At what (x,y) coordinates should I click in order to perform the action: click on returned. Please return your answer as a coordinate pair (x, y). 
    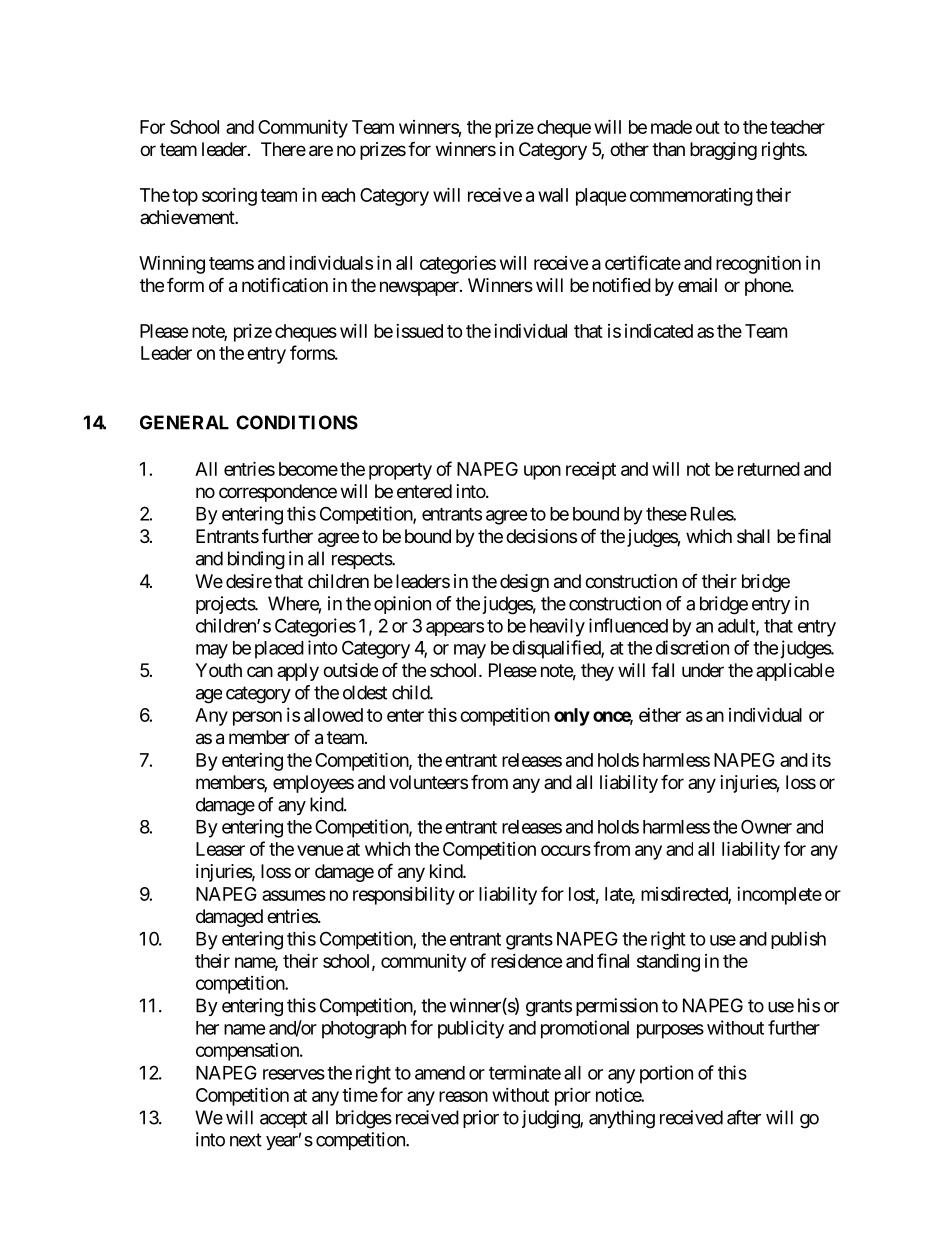
    Looking at the image, I should click on (769, 469).
